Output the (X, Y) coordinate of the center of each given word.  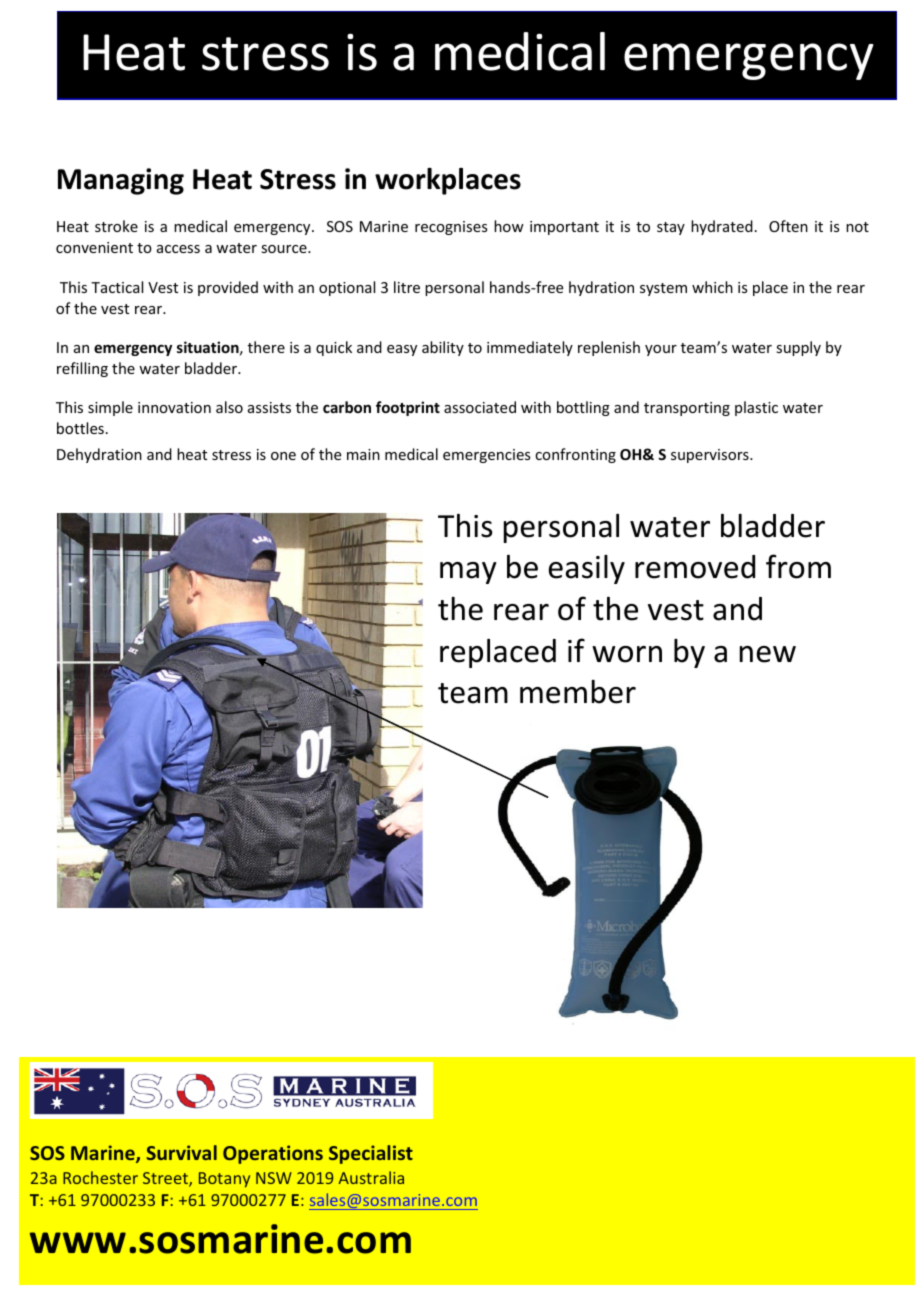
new (768, 654)
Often (788, 226)
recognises (451, 228)
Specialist (371, 1154)
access (178, 249)
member (578, 692)
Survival (181, 1152)
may (468, 573)
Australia (371, 1177)
